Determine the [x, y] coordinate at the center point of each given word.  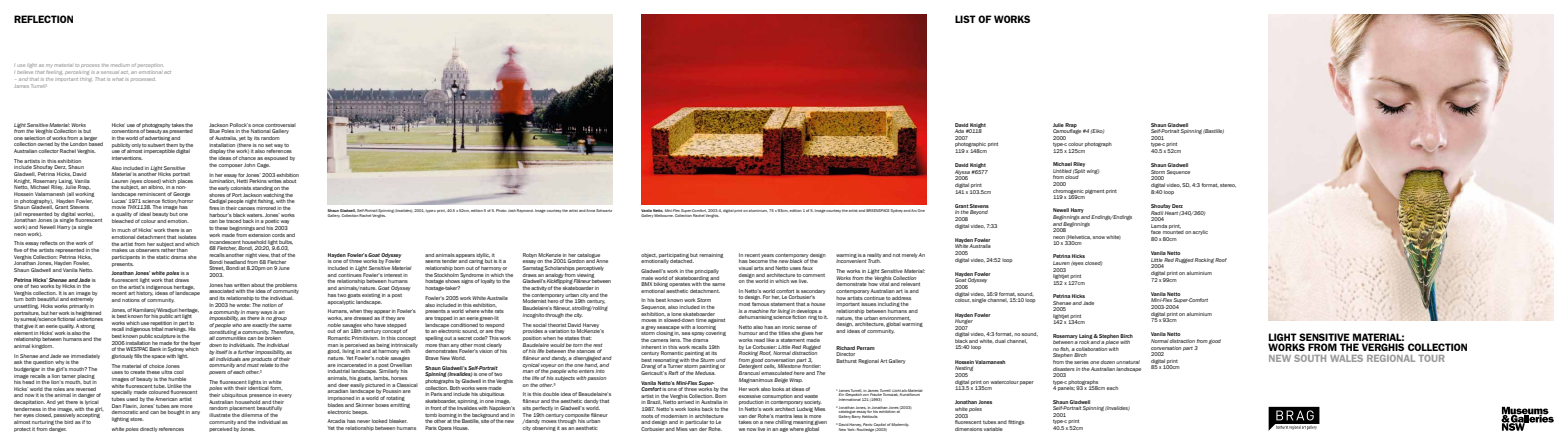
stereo [1228, 185]
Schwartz [604, 210]
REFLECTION [43, 19]
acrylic [1200, 232]
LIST [965, 19]
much [124, 230]
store [137, 419]
